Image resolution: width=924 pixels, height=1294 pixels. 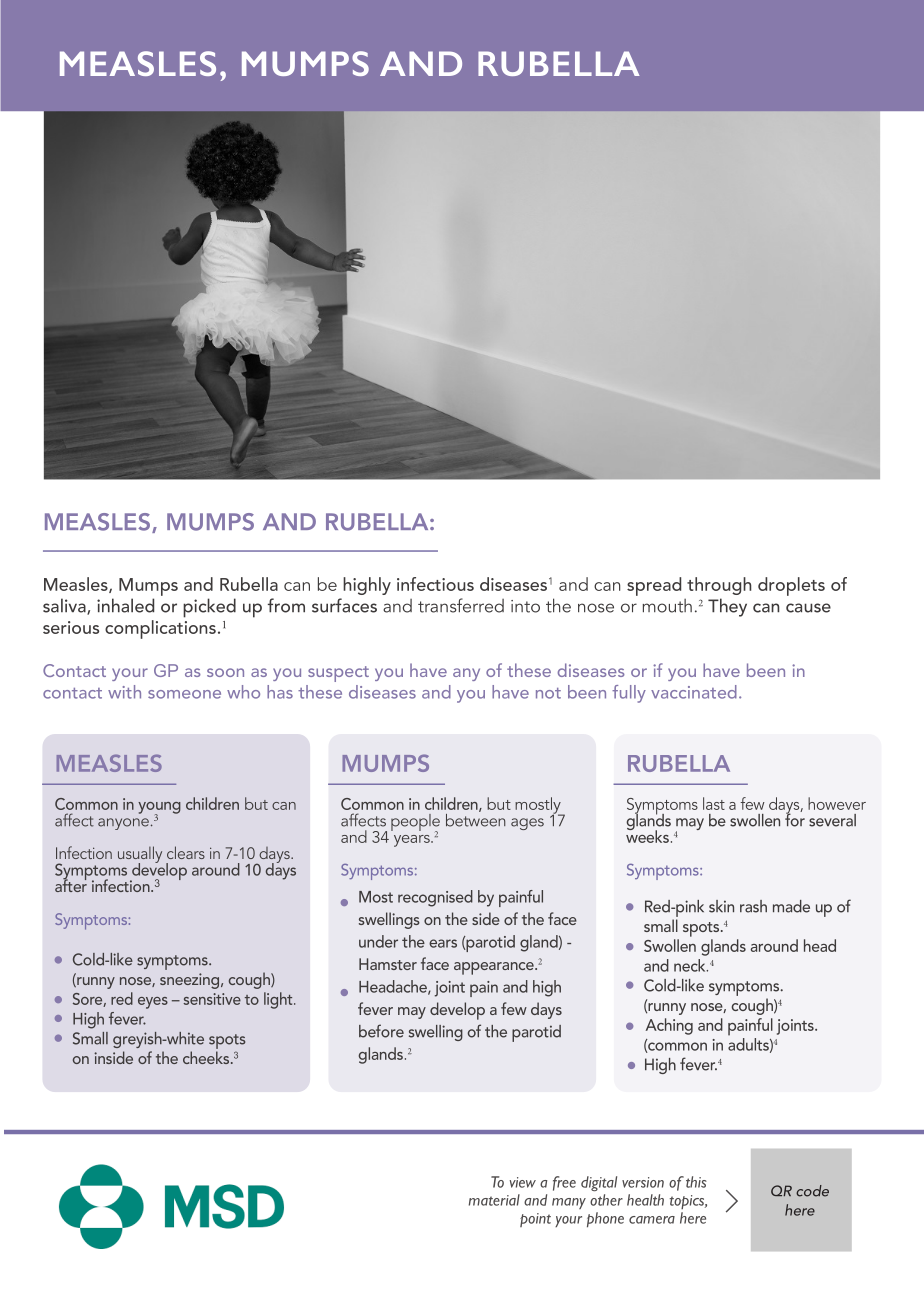 What do you see at coordinates (381, 1031) in the image?
I see `before` at bounding box center [381, 1031].
